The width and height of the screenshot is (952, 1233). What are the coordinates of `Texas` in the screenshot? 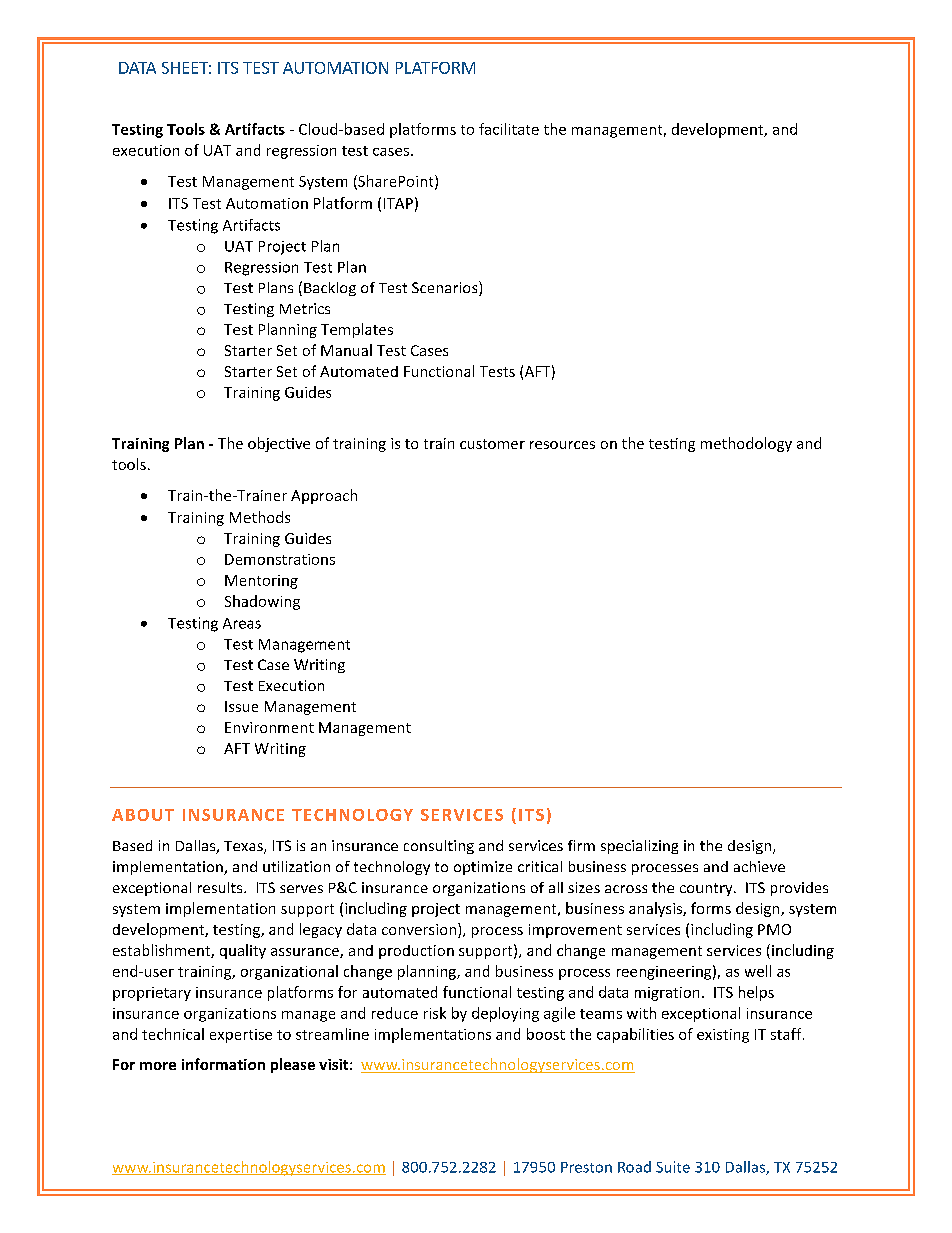 It's located at (244, 847).
